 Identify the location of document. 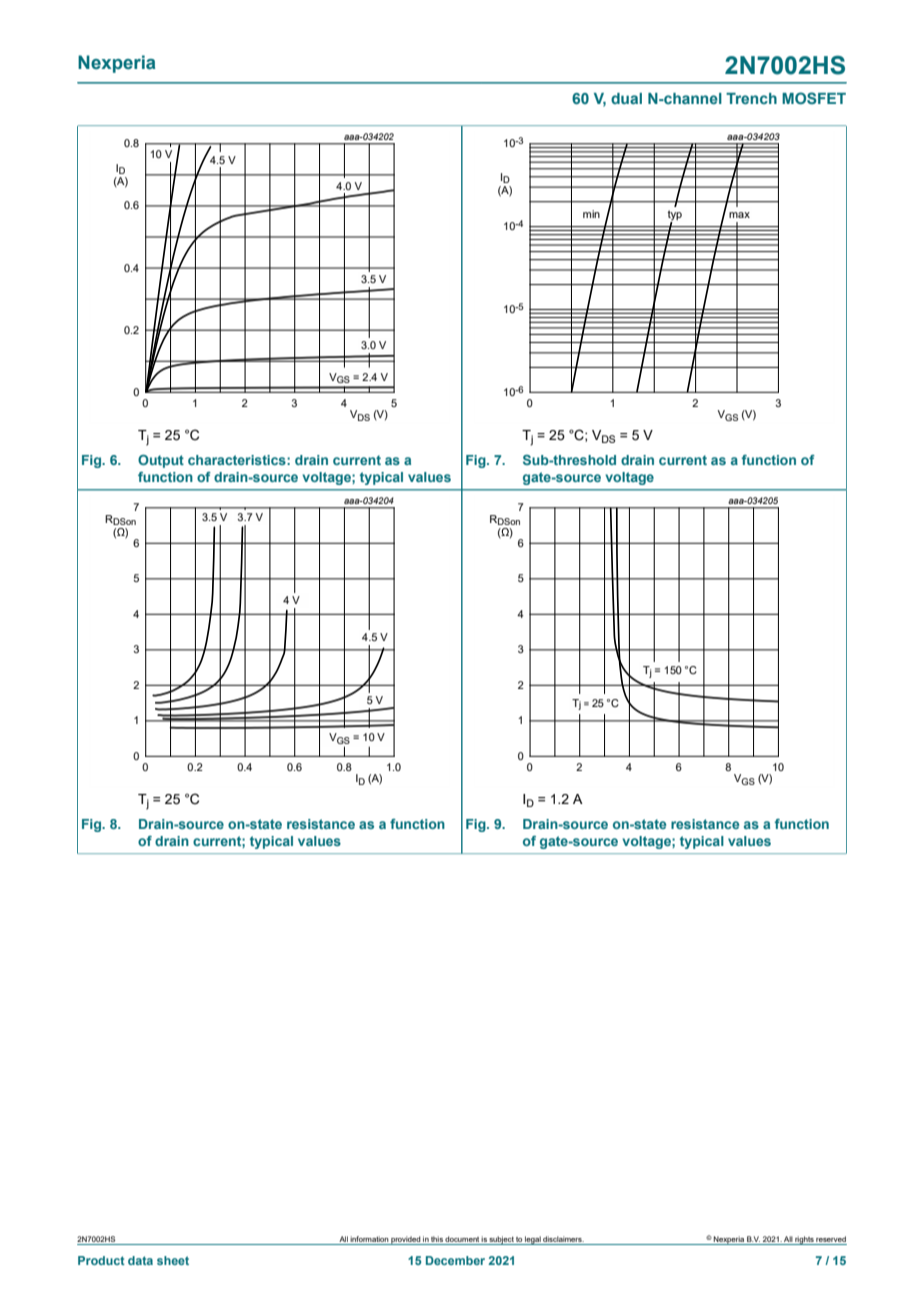
(462, 1239).
